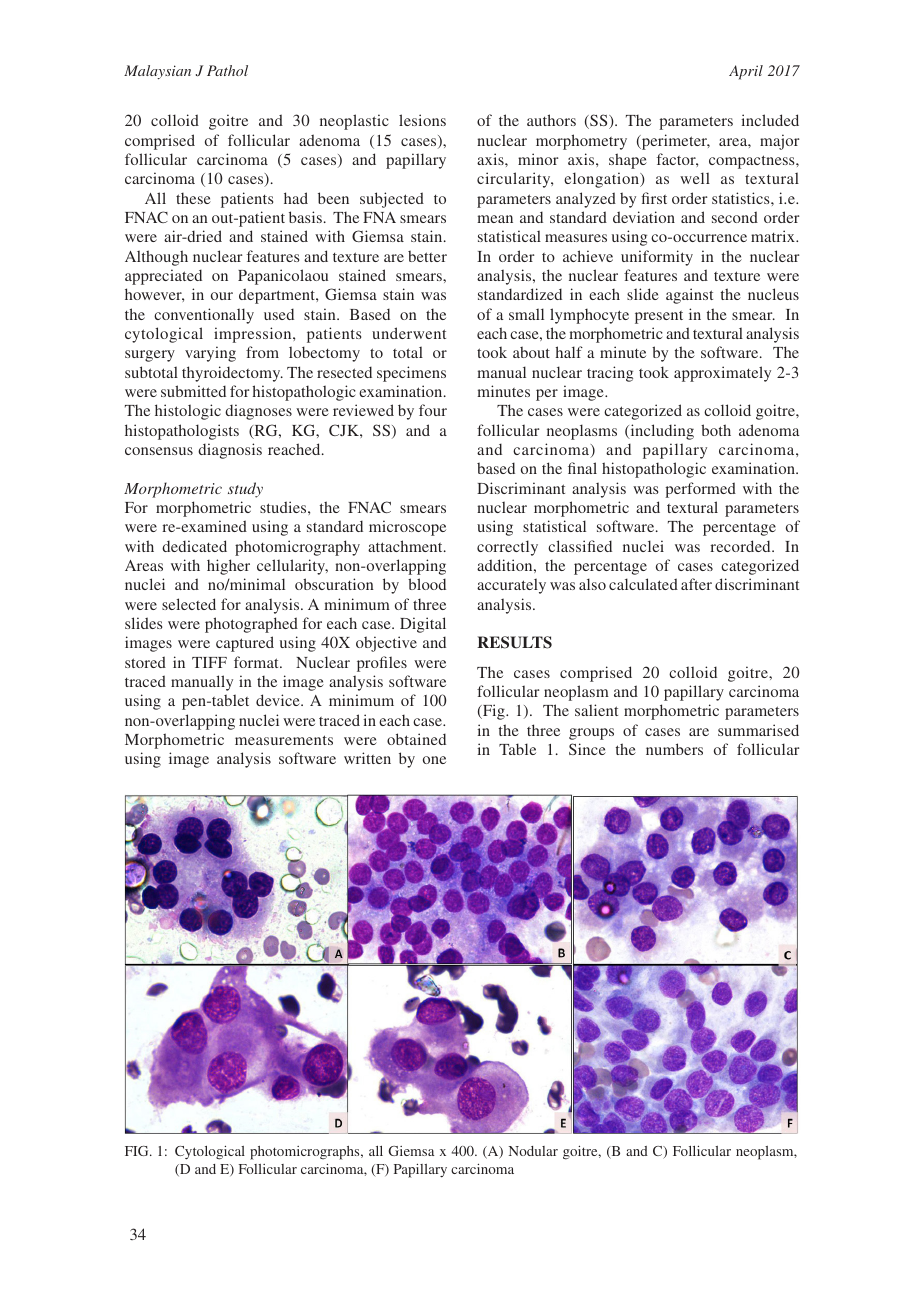  I want to click on Digital, so click(423, 625).
